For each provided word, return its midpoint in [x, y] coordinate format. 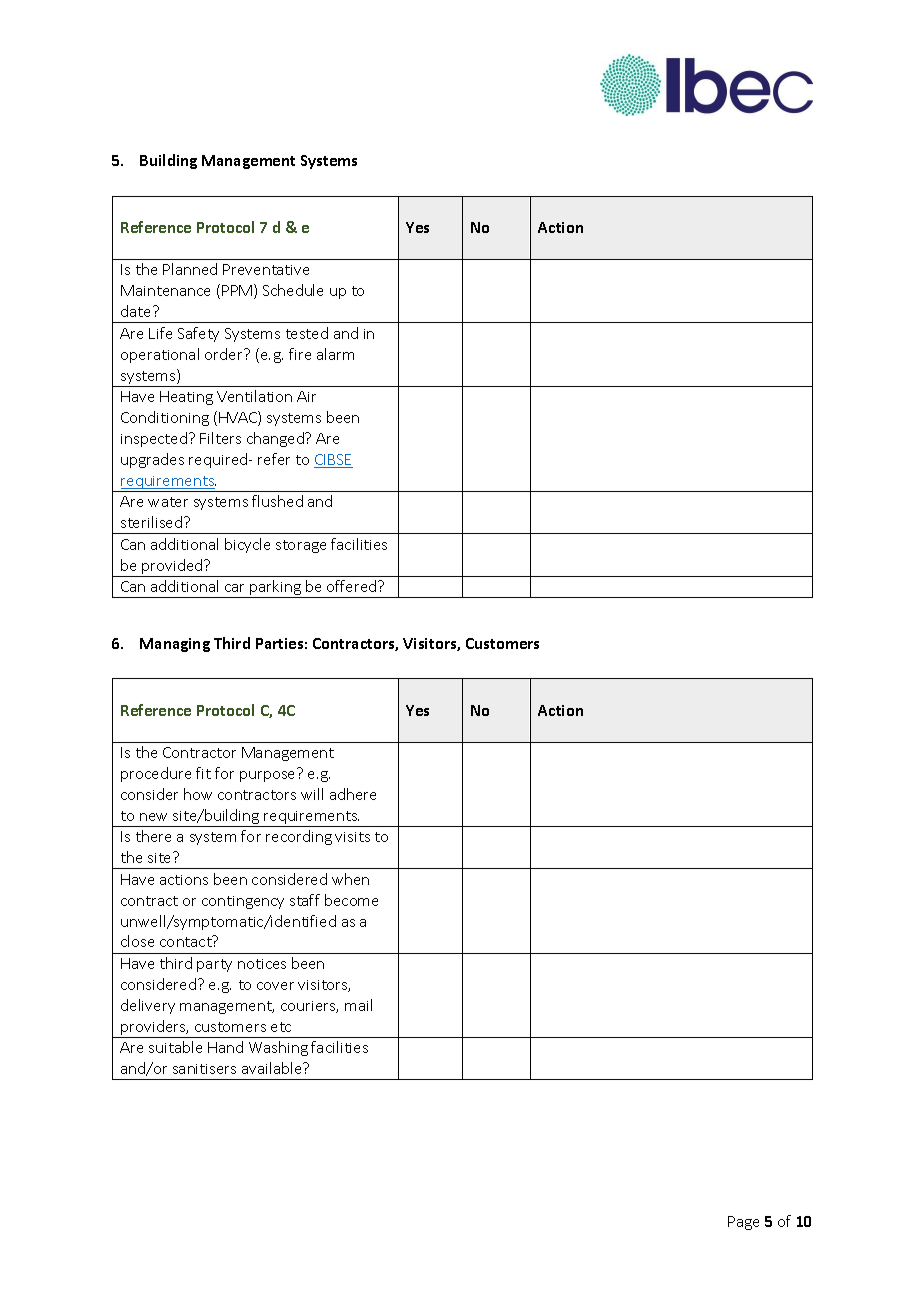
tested [307, 333]
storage [301, 546]
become [351, 900]
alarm [335, 354]
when [350, 879]
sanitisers [204, 1069]
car [234, 588]
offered [353, 586]
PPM [238, 291]
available [273, 1068]
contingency [243, 902]
